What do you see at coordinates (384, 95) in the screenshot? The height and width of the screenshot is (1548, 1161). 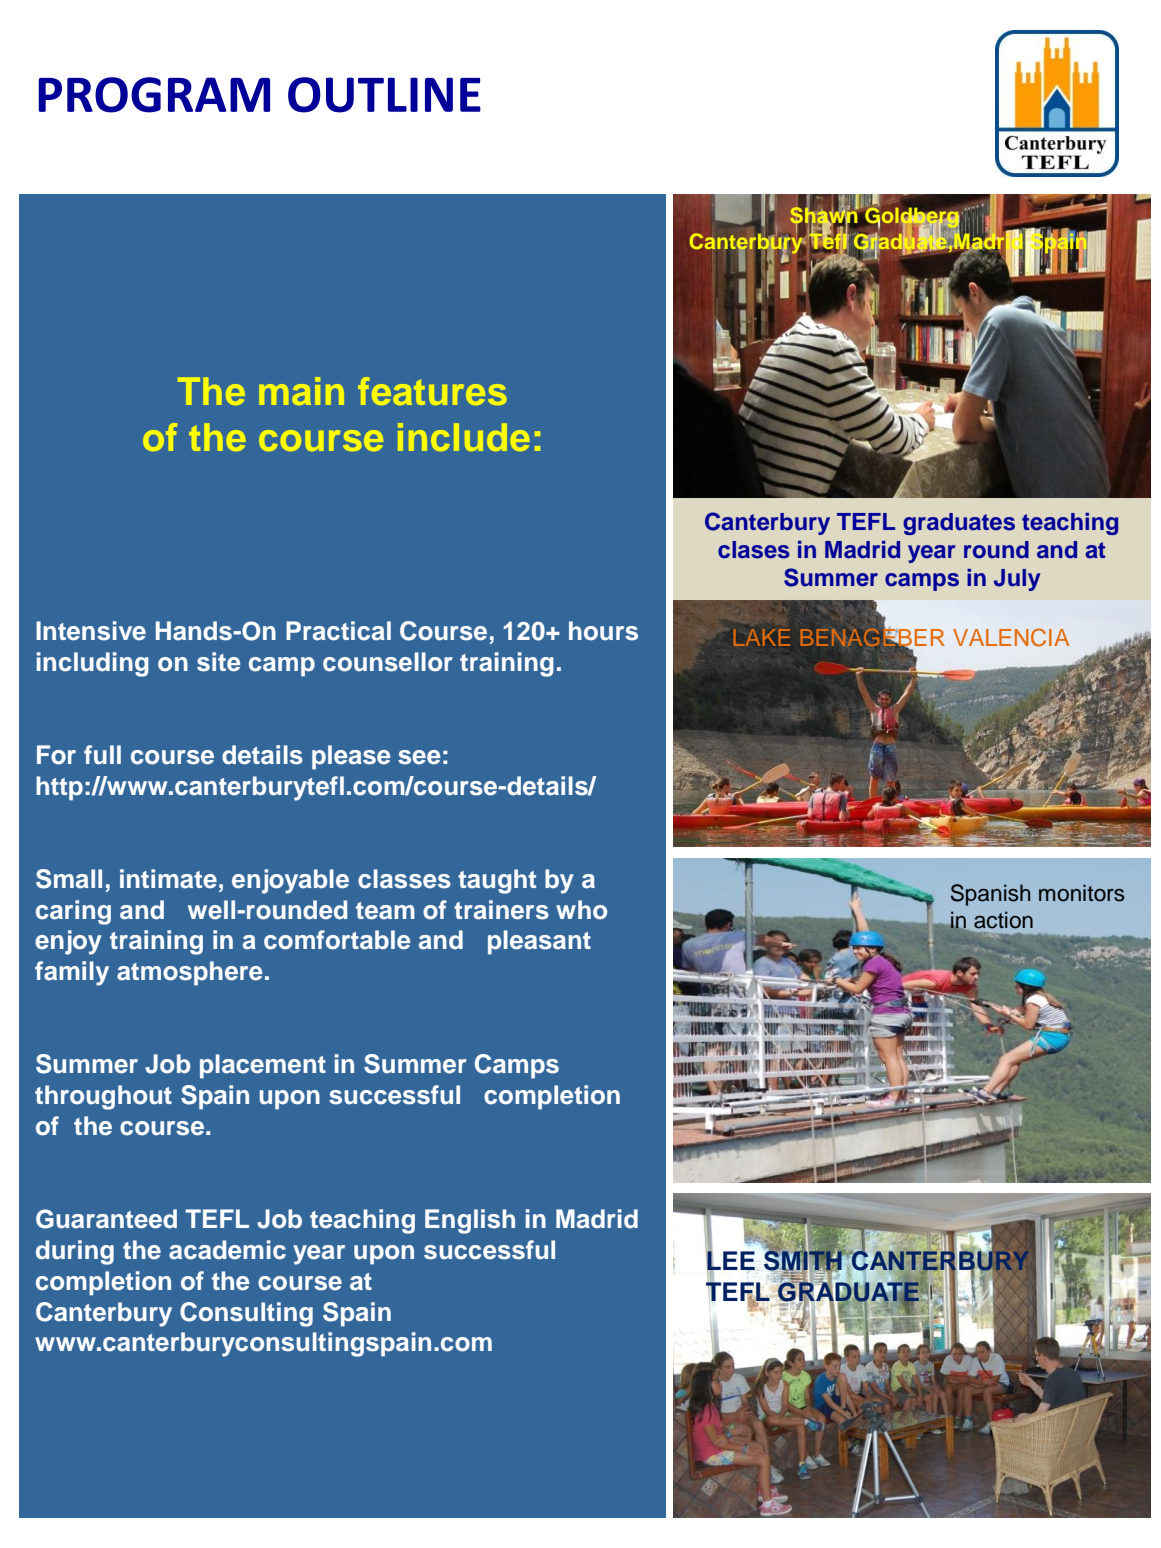 I see `OUTLINE` at bounding box center [384, 95].
